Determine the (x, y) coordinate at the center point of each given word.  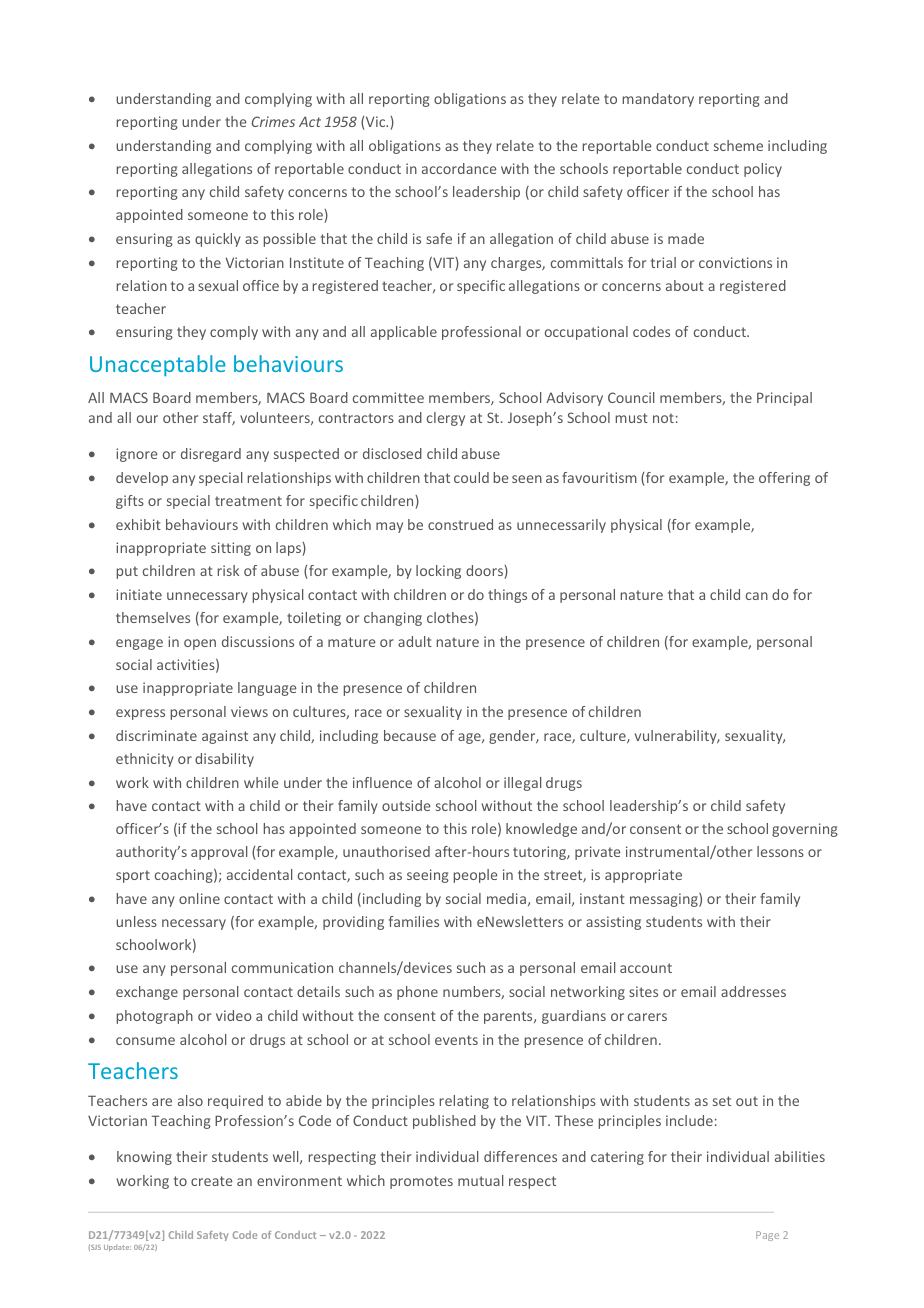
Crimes (273, 121)
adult (415, 641)
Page (767, 1236)
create (212, 1181)
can (757, 596)
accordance (459, 168)
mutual (480, 1180)
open (200, 644)
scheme (738, 145)
